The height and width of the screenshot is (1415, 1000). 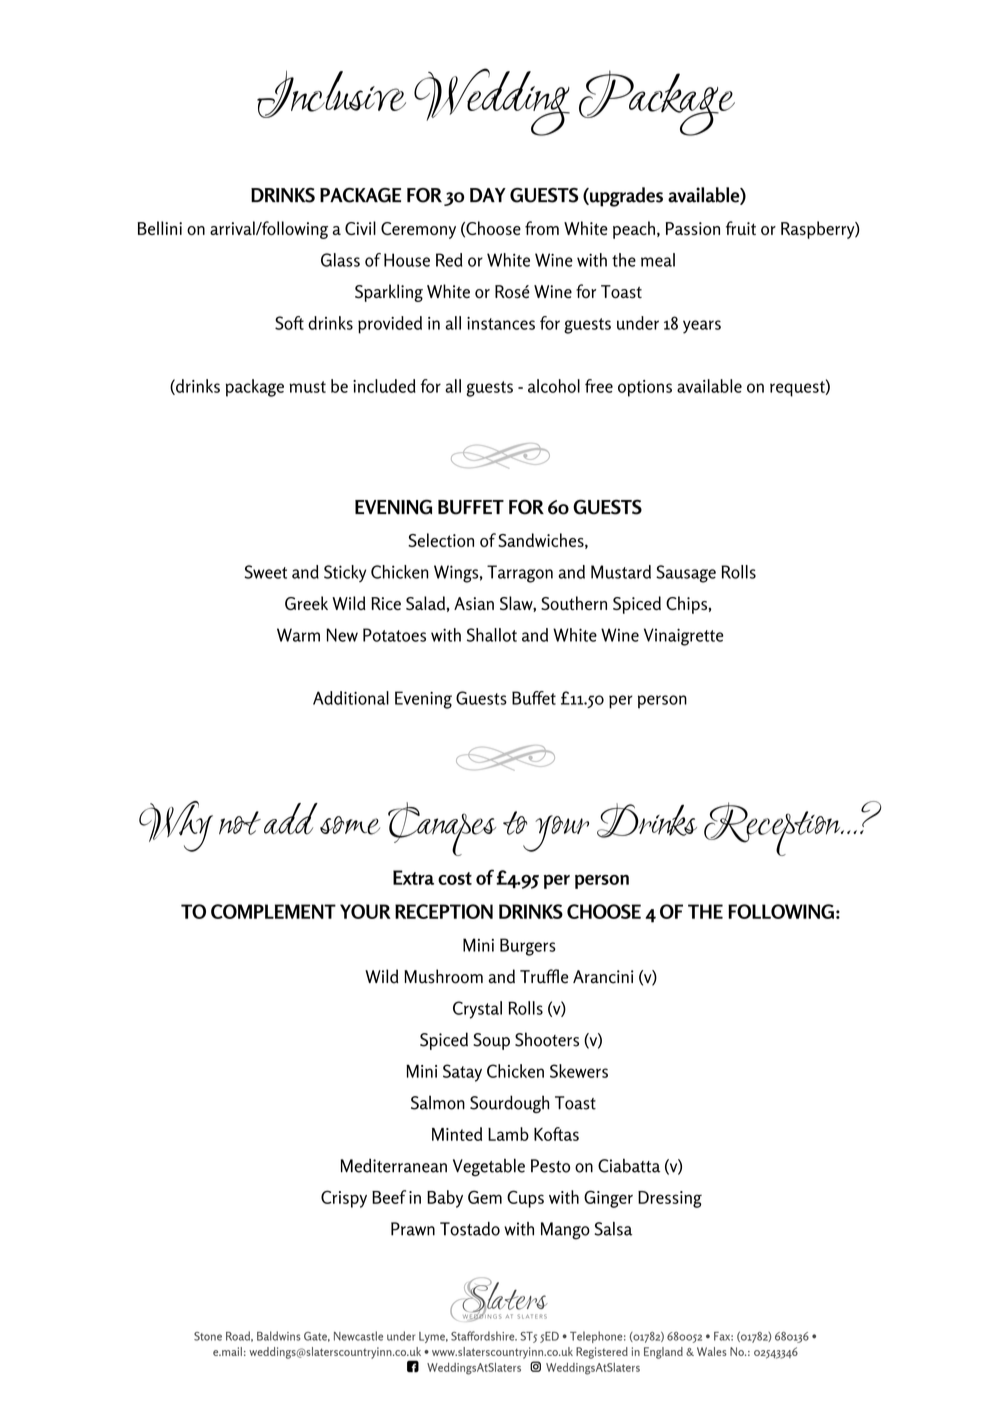 What do you see at coordinates (488, 195) in the screenshot?
I see `DAY` at bounding box center [488, 195].
